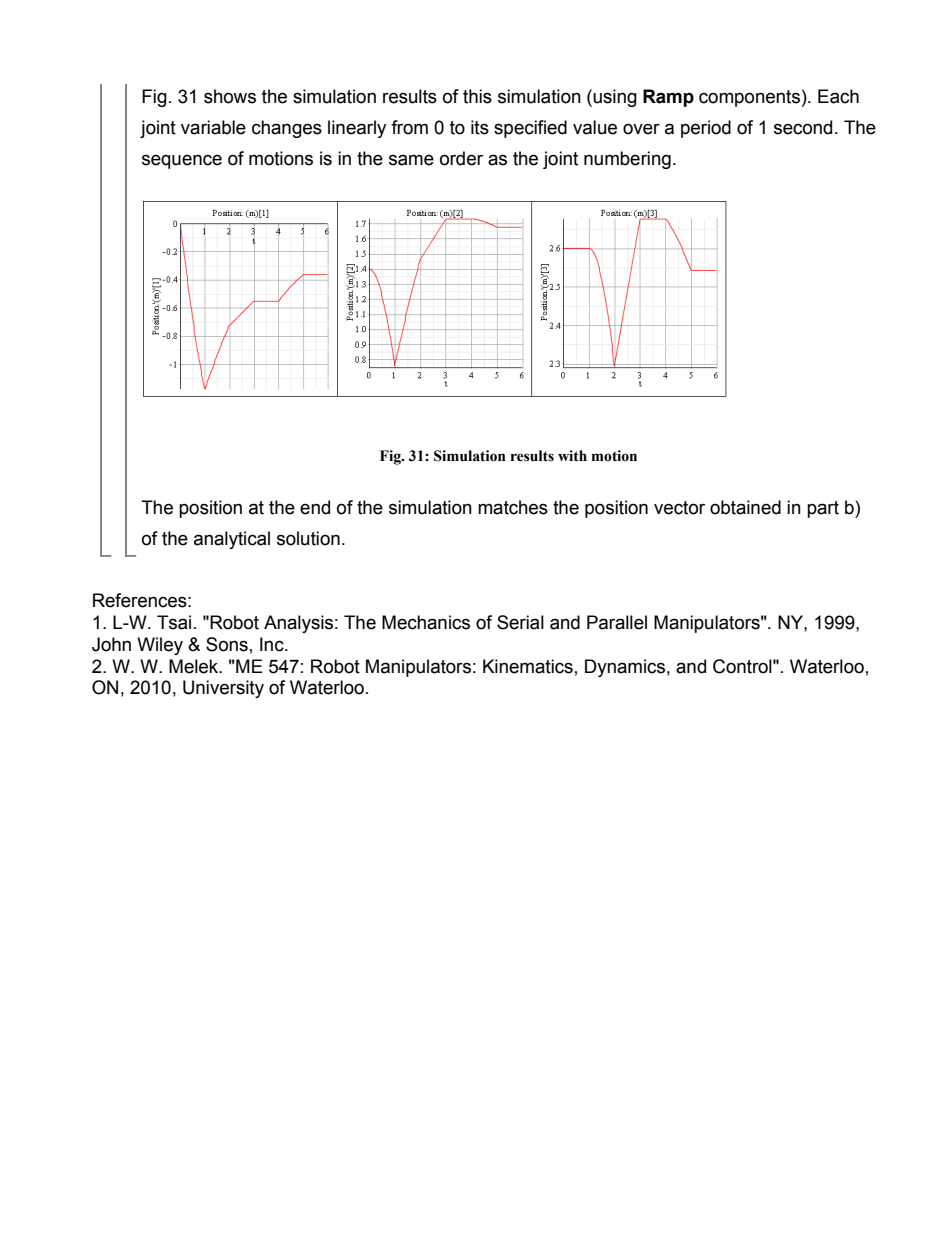 The height and width of the document is (1233, 952). What do you see at coordinates (232, 540) in the document?
I see `analytical` at bounding box center [232, 540].
